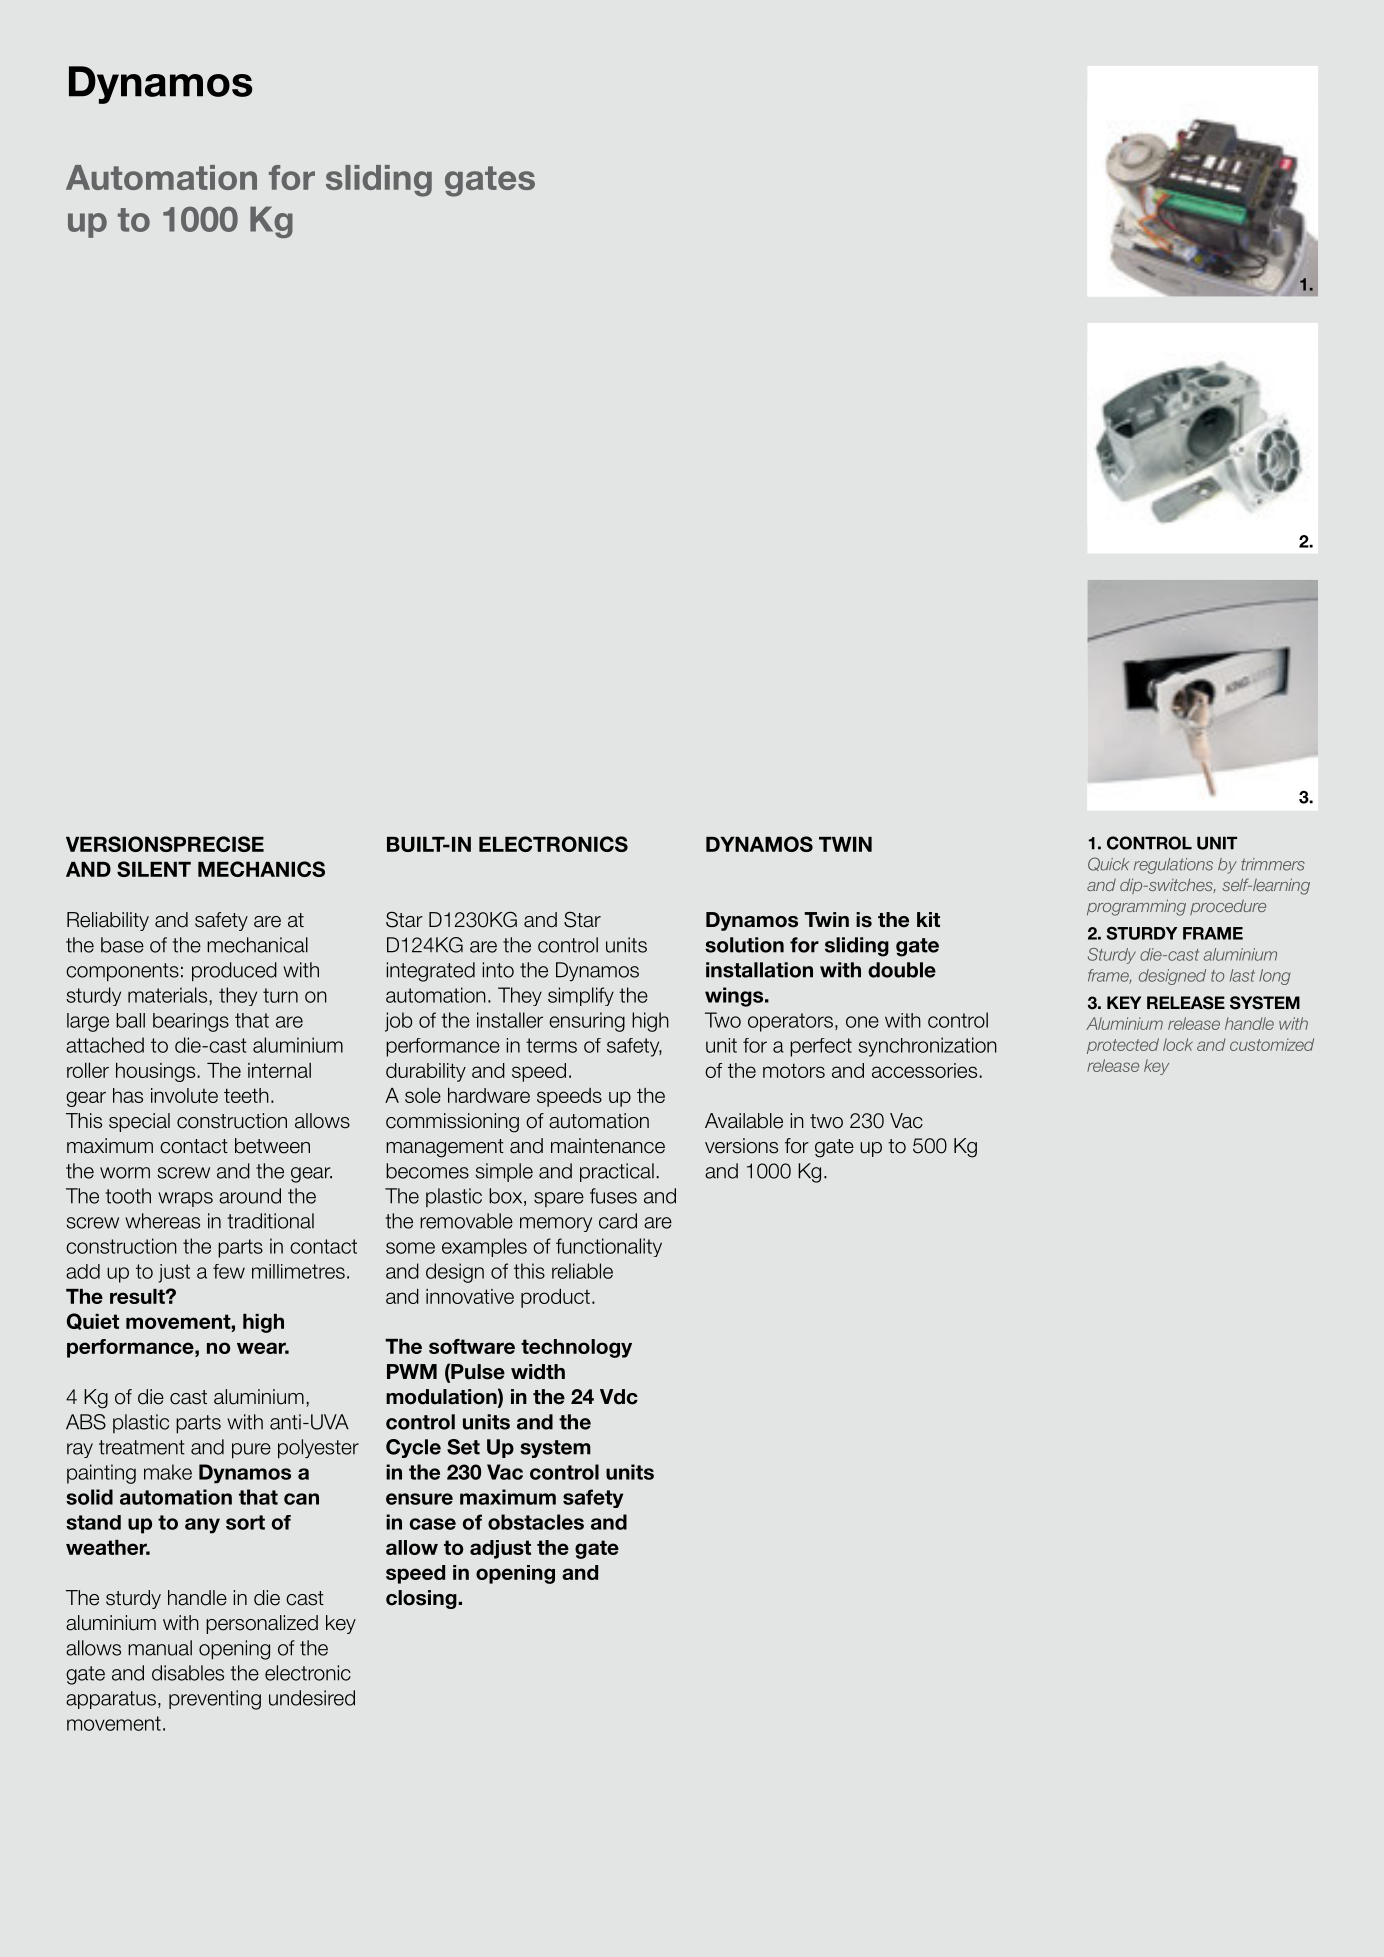 This page has height=1957, width=1384. I want to click on teeth, so click(246, 1095).
